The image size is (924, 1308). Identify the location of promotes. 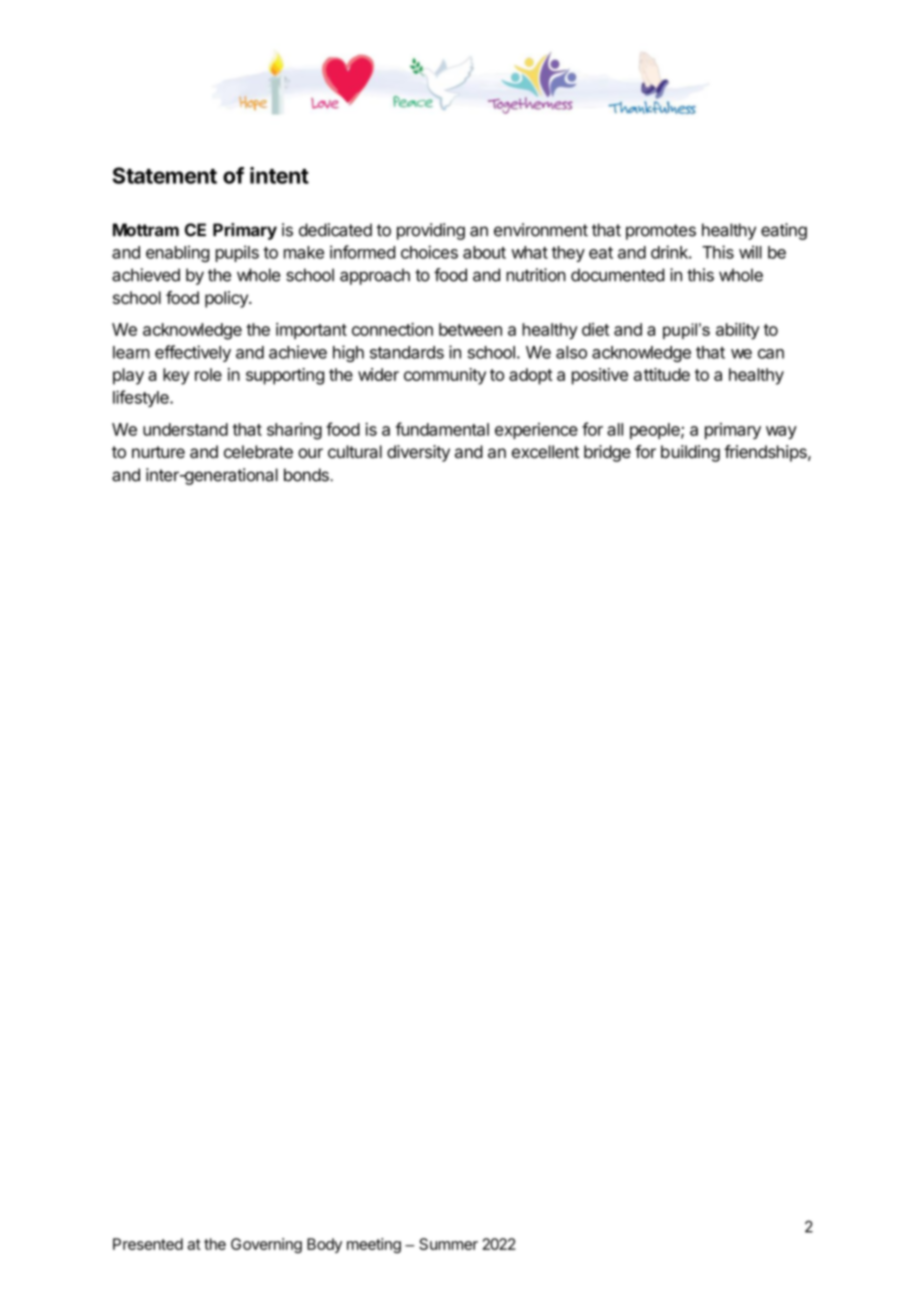
(661, 232).
